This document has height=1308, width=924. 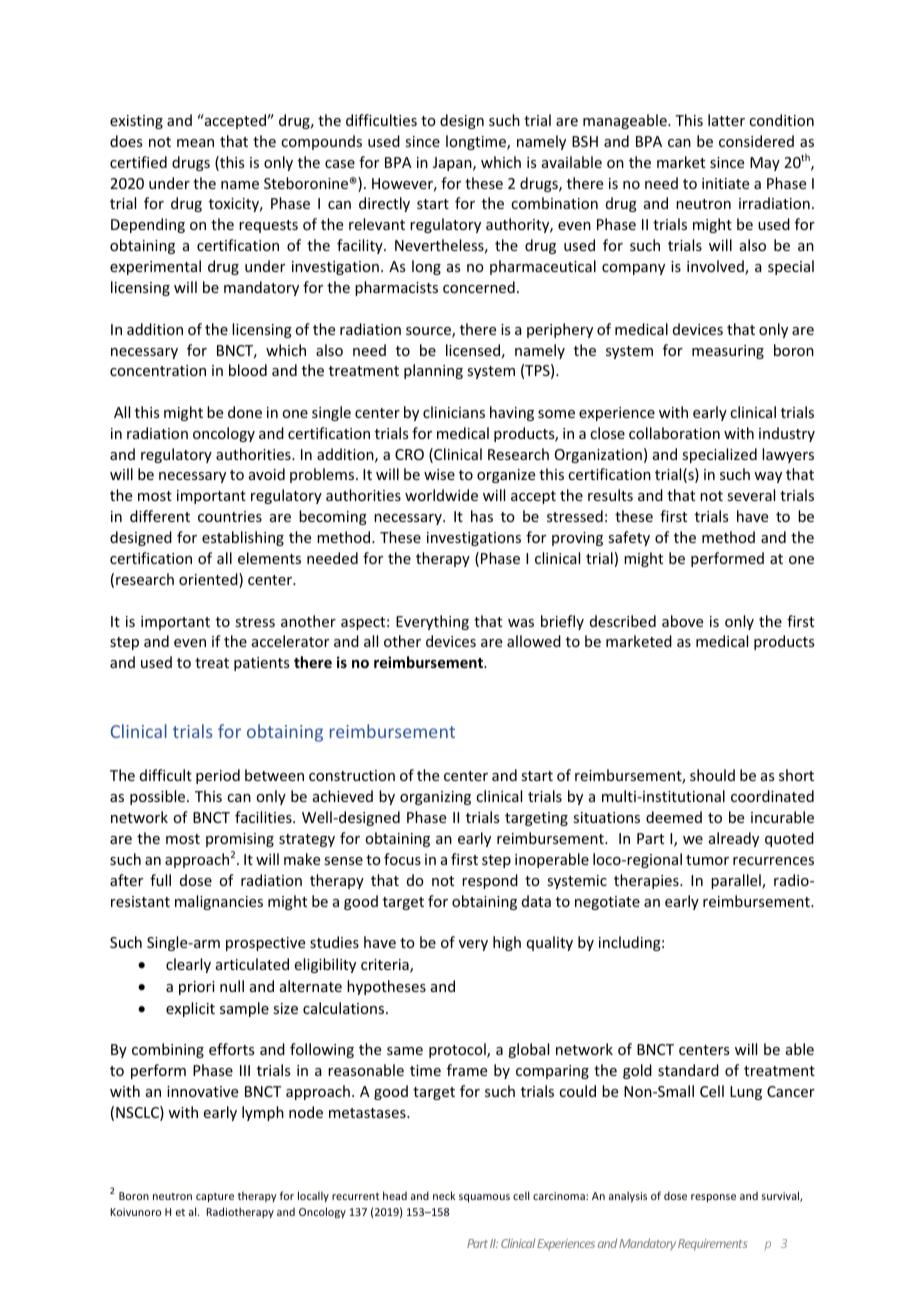 What do you see at coordinates (751, 495) in the document?
I see `several` at bounding box center [751, 495].
